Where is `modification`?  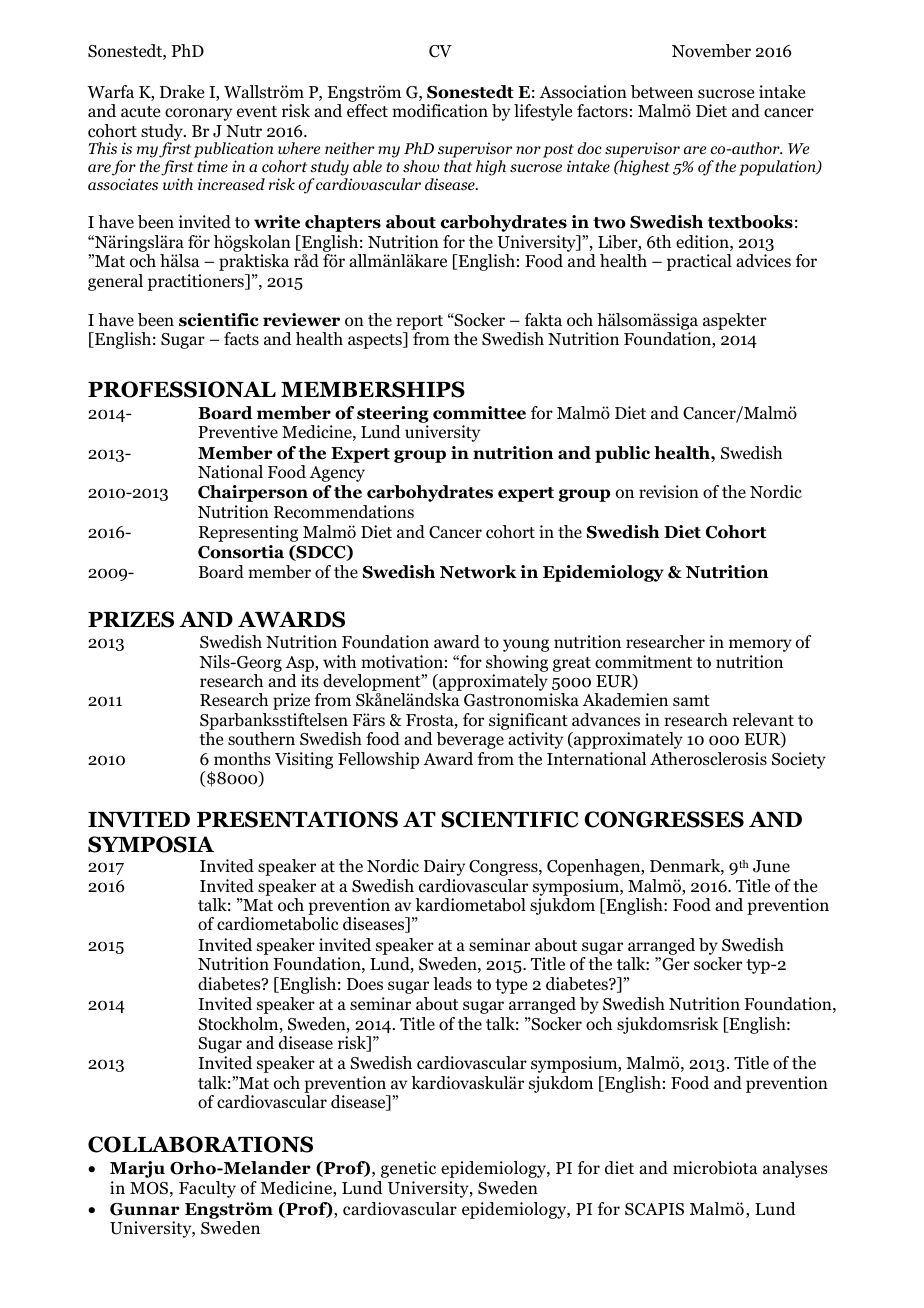 modification is located at coordinates (440, 111).
